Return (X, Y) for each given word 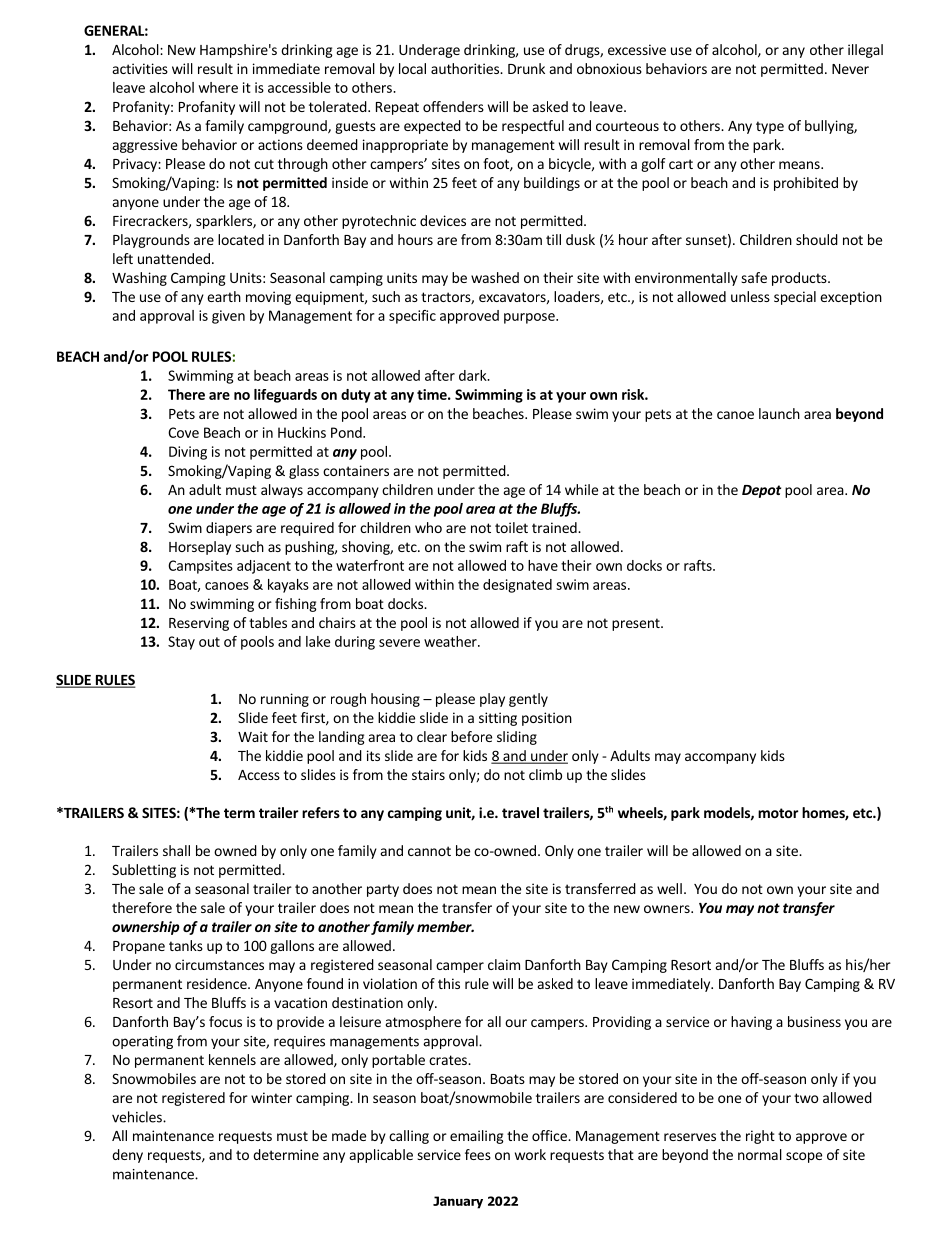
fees (478, 1154)
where (218, 87)
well (669, 888)
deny (127, 1156)
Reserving (199, 624)
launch (779, 413)
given (228, 317)
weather (451, 641)
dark (474, 375)
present (637, 624)
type (770, 127)
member (445, 926)
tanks (186, 945)
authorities (466, 68)
